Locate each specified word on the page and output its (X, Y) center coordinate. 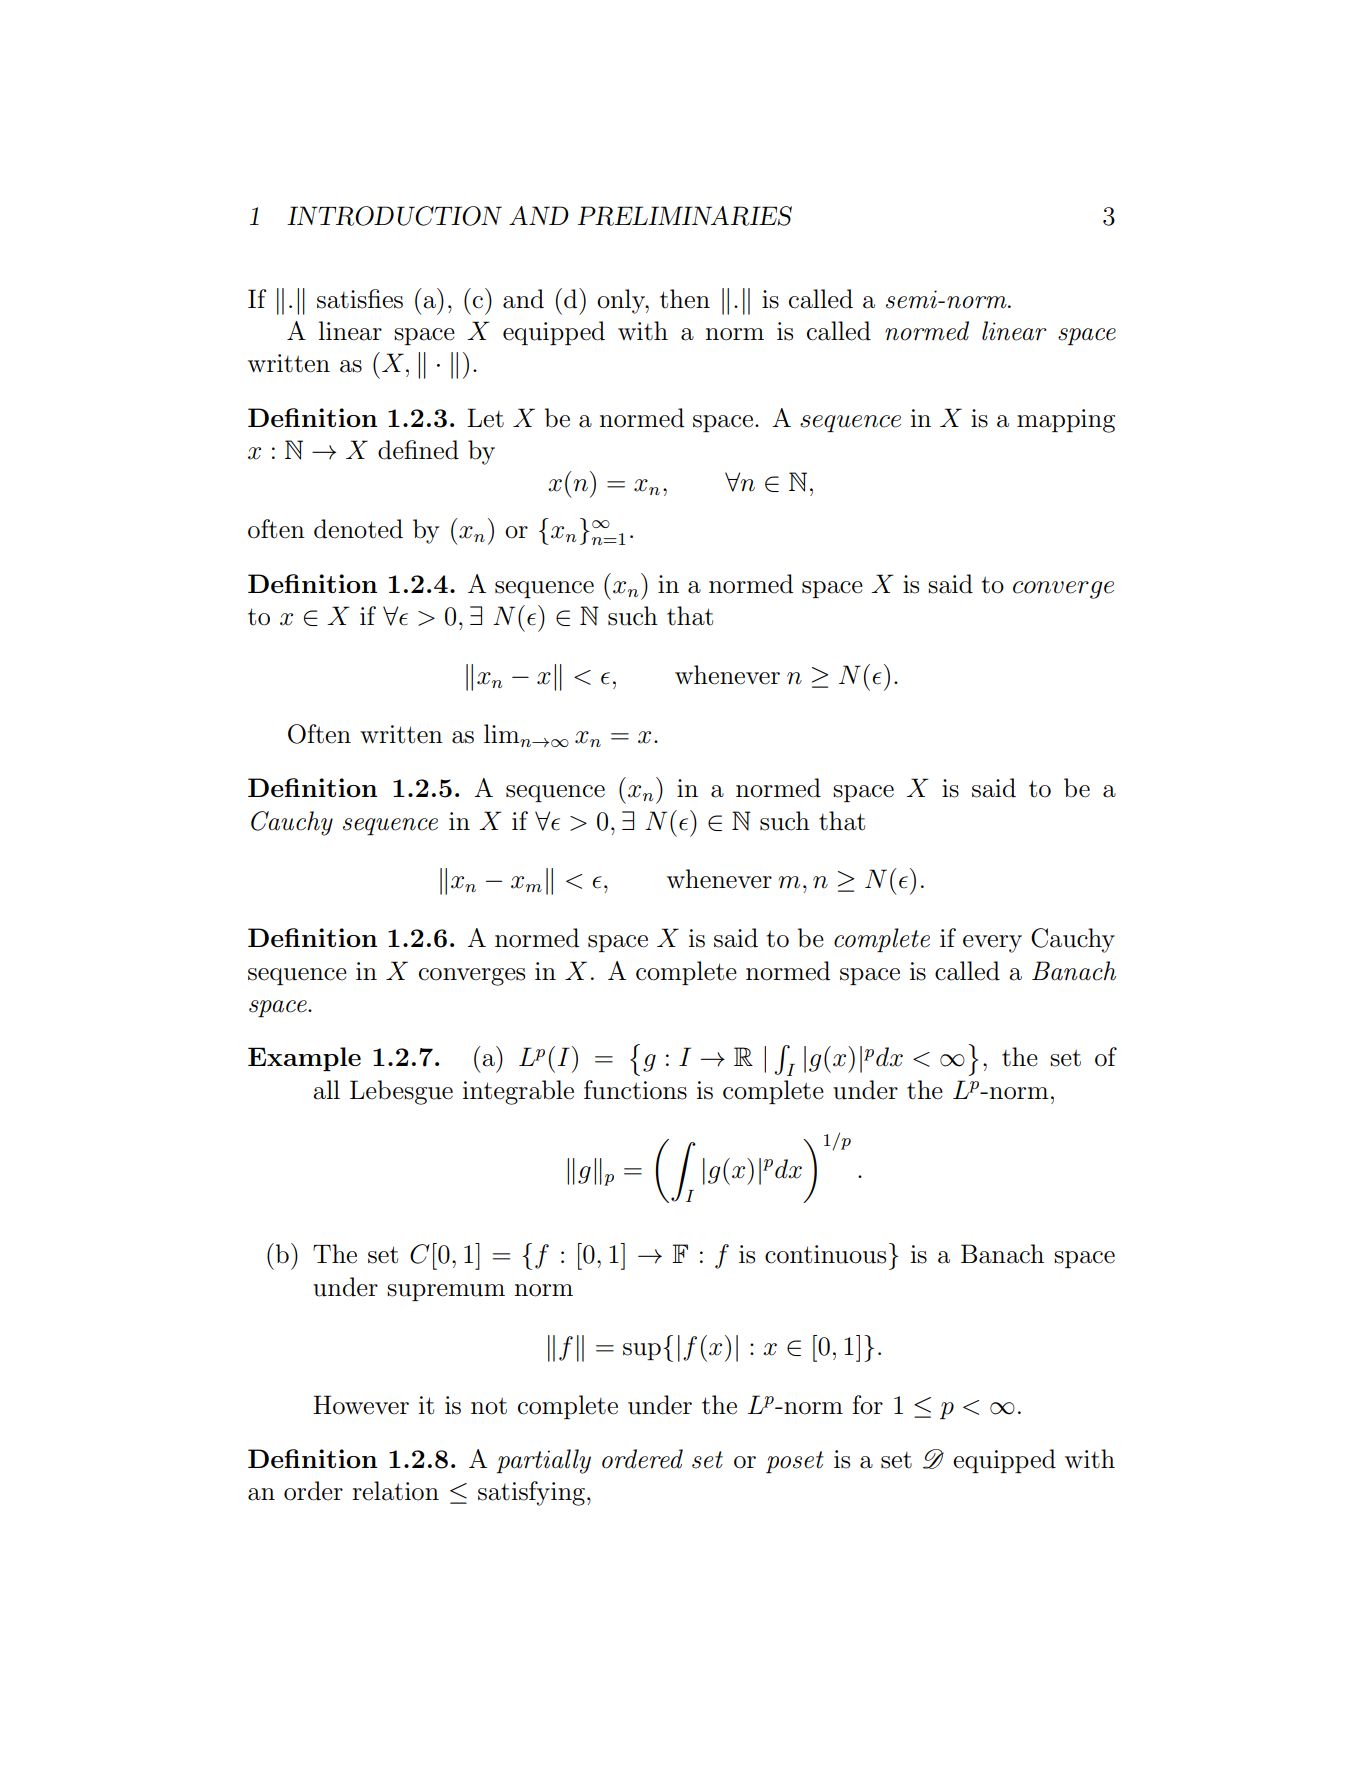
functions (635, 1090)
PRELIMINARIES (685, 216)
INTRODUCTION (394, 216)
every (992, 944)
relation (395, 1491)
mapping (1066, 421)
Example (304, 1059)
